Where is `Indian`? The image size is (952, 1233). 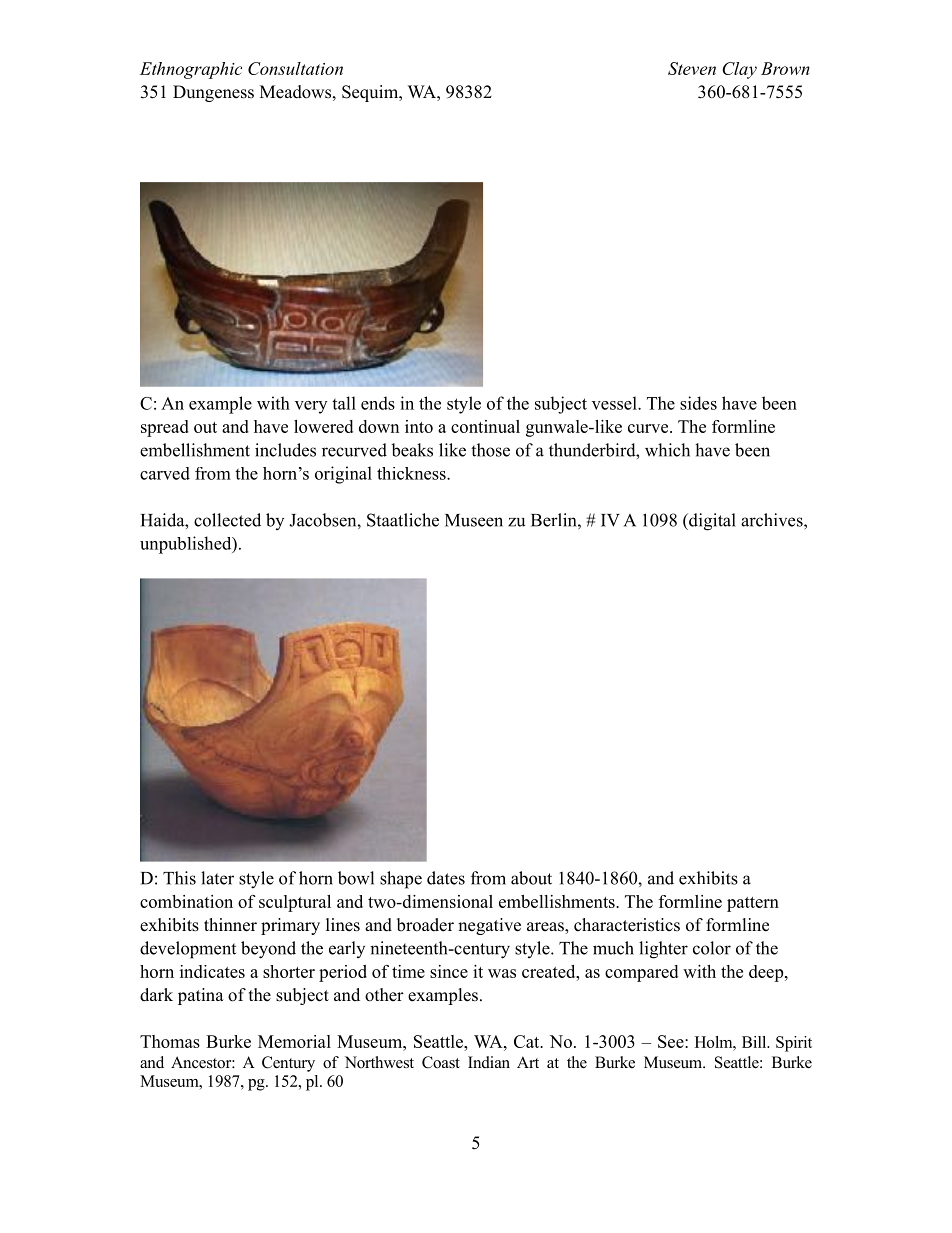 Indian is located at coordinates (489, 1062).
